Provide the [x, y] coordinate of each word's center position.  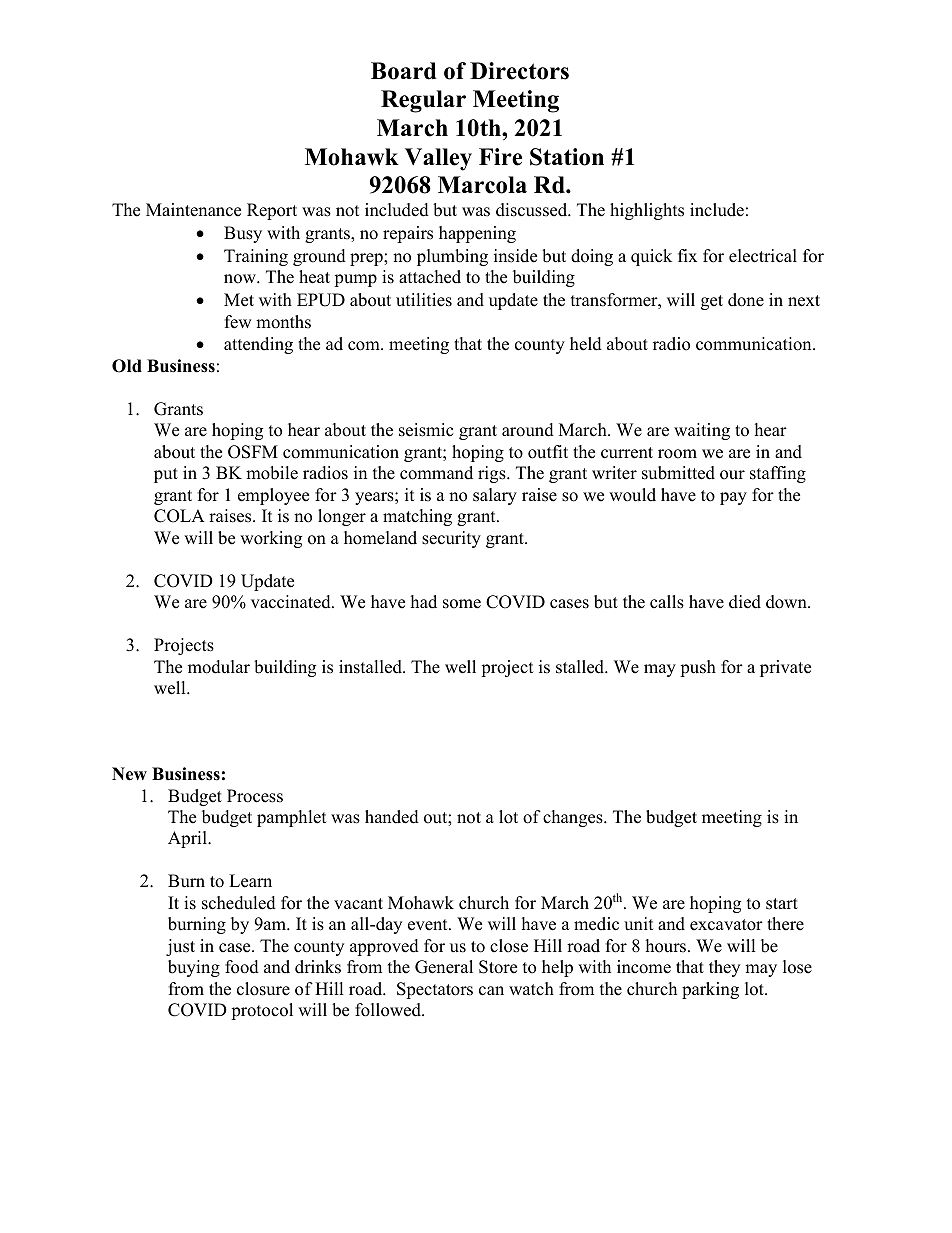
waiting [702, 431]
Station [567, 157]
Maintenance [193, 210]
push [698, 668]
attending [258, 345]
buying [194, 968]
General [444, 967]
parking [710, 990]
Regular [423, 101]
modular [219, 667]
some [462, 604]
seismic [426, 430]
